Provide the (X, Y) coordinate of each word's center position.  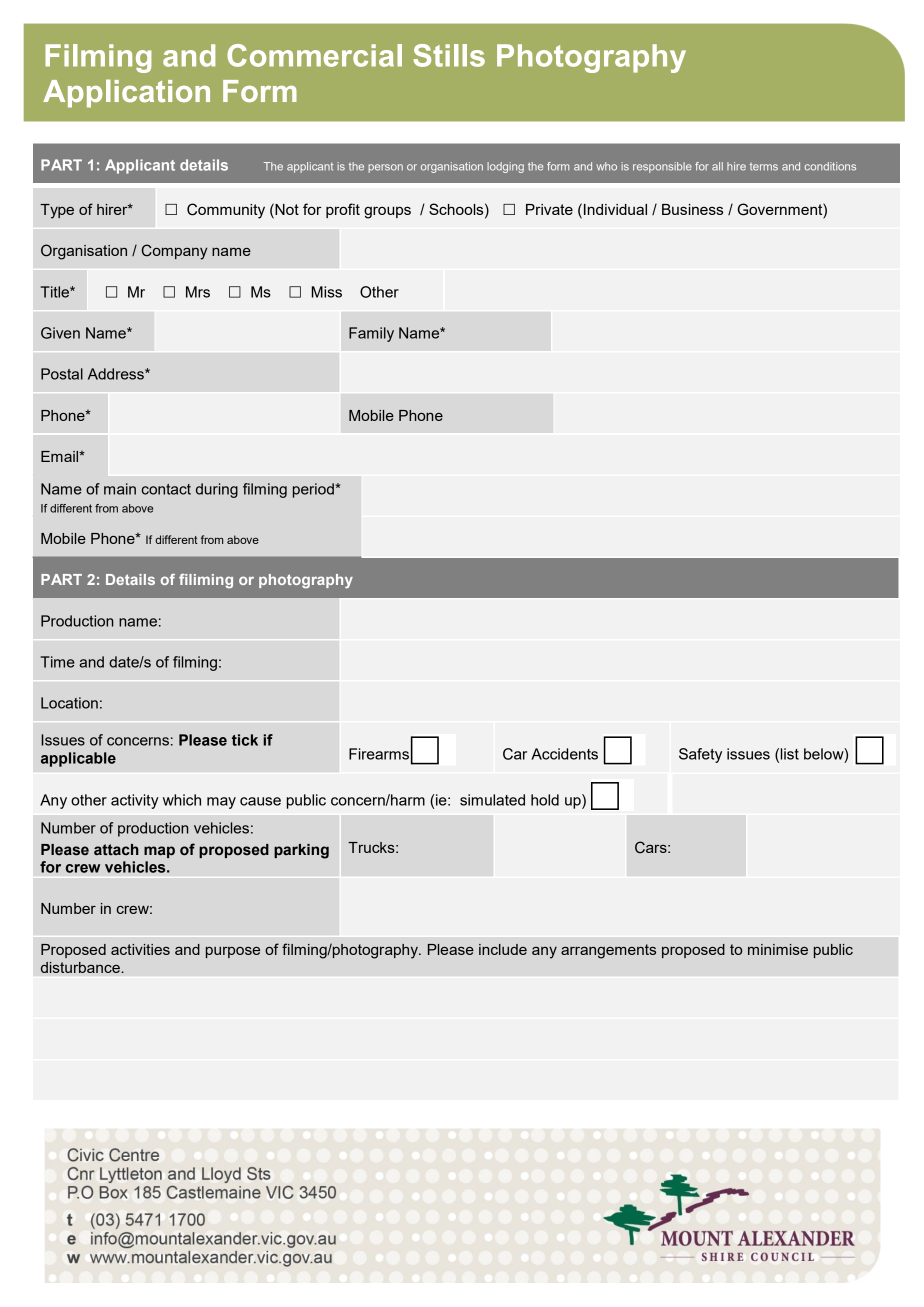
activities (140, 949)
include (503, 949)
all (717, 166)
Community (226, 211)
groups (387, 212)
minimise (778, 949)
